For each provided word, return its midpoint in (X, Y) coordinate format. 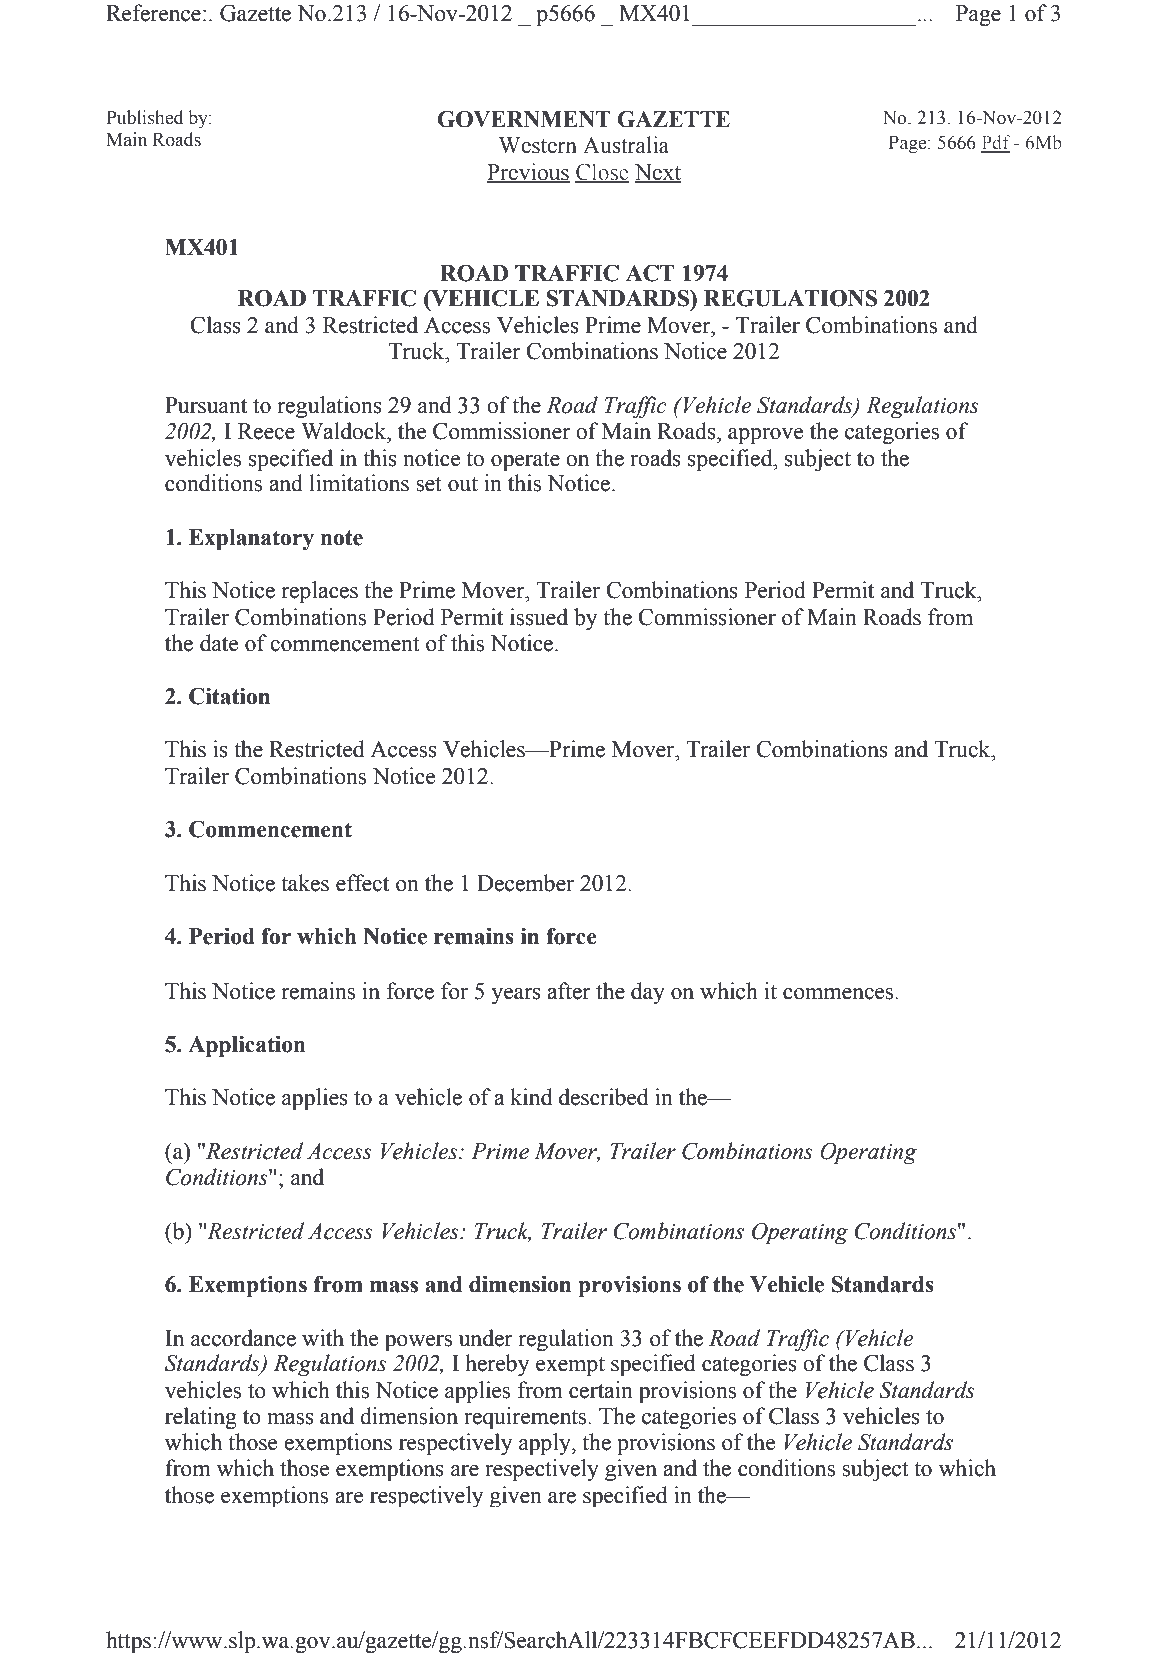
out (463, 484)
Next (658, 173)
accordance (243, 1338)
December (525, 883)
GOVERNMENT (524, 119)
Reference (153, 13)
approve (765, 436)
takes (305, 883)
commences (839, 994)
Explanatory (251, 539)
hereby (497, 1365)
